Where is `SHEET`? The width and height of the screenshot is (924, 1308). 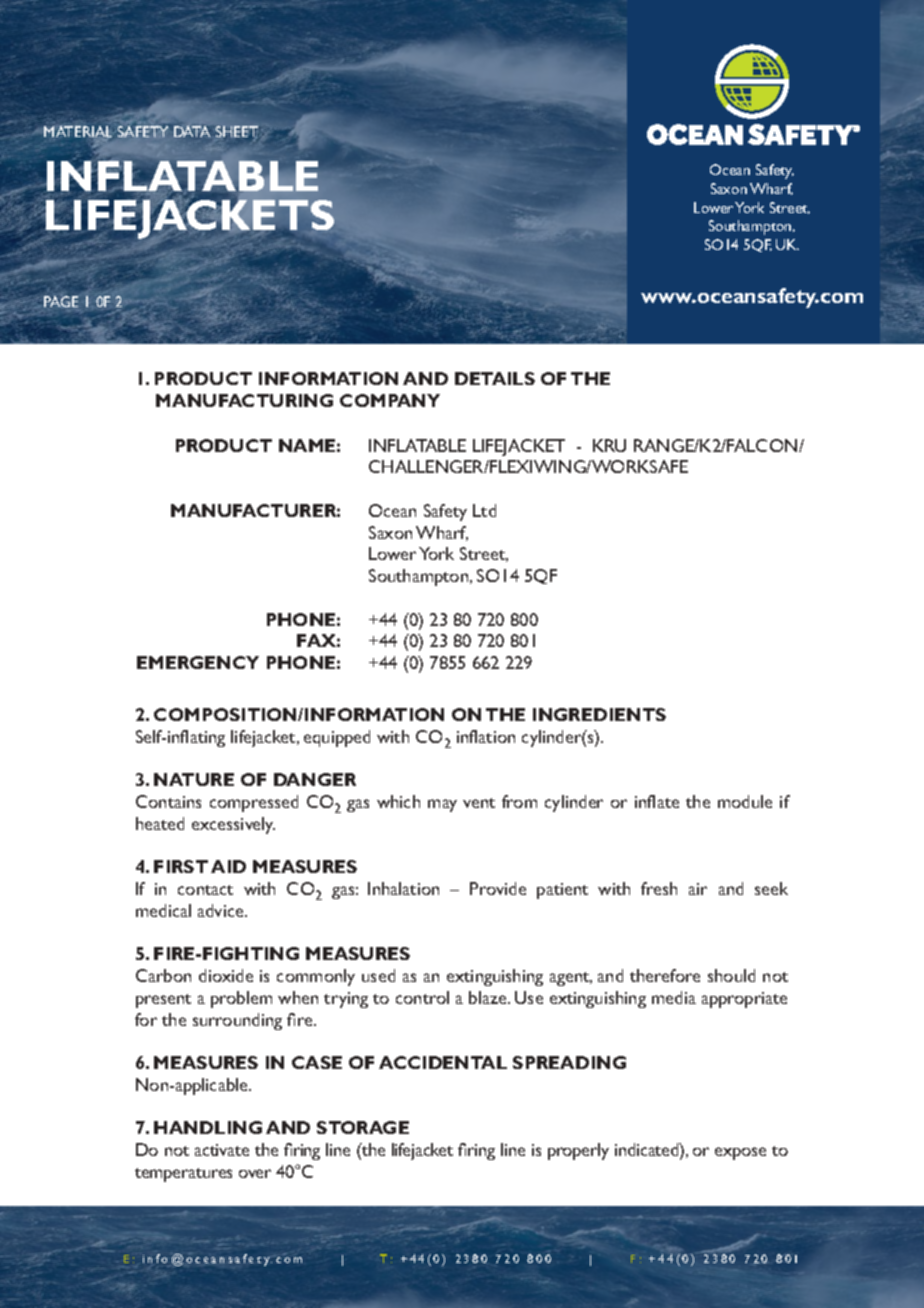
SHEET is located at coordinates (237, 132).
